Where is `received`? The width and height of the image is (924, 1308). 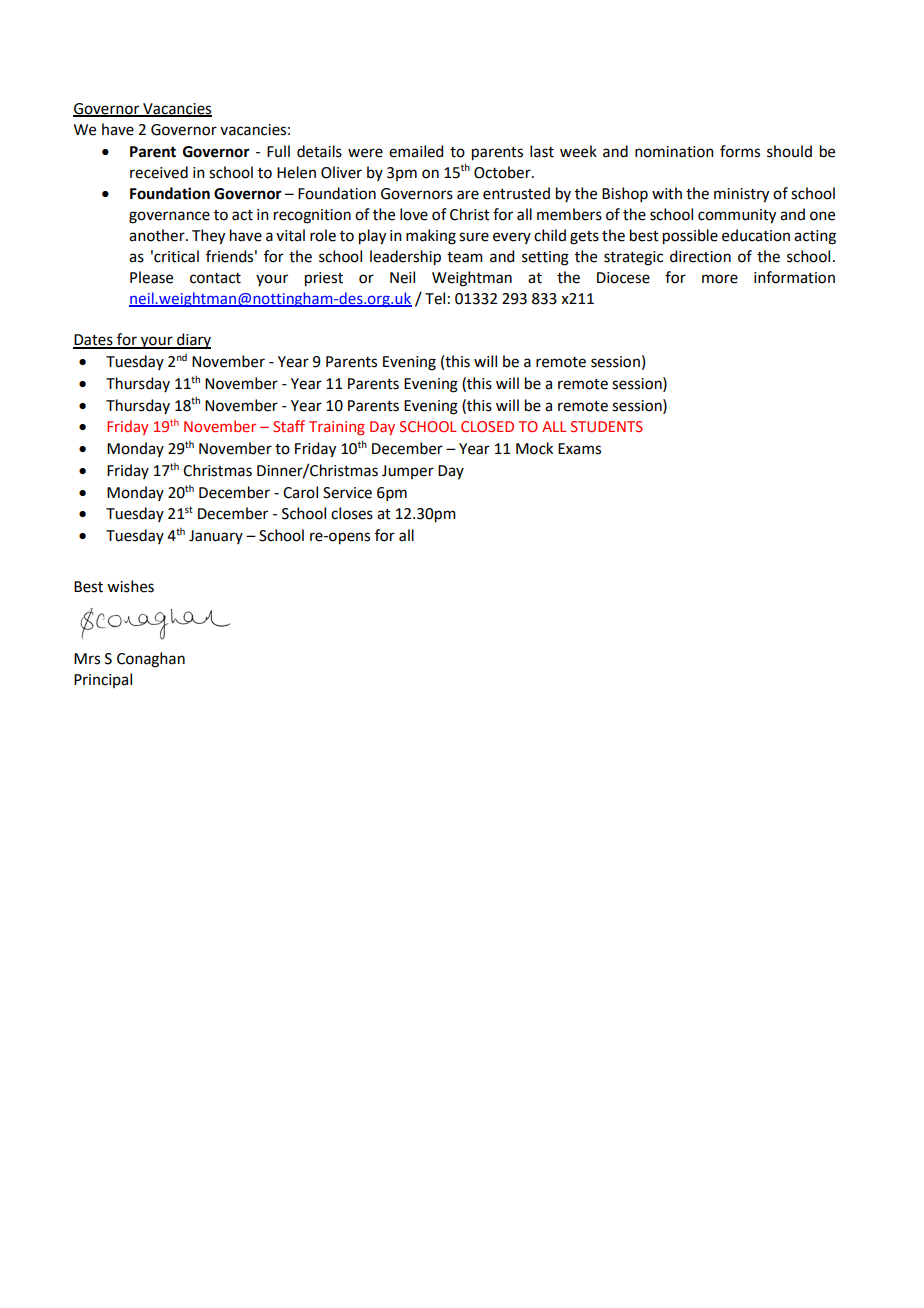
received is located at coordinates (159, 172).
